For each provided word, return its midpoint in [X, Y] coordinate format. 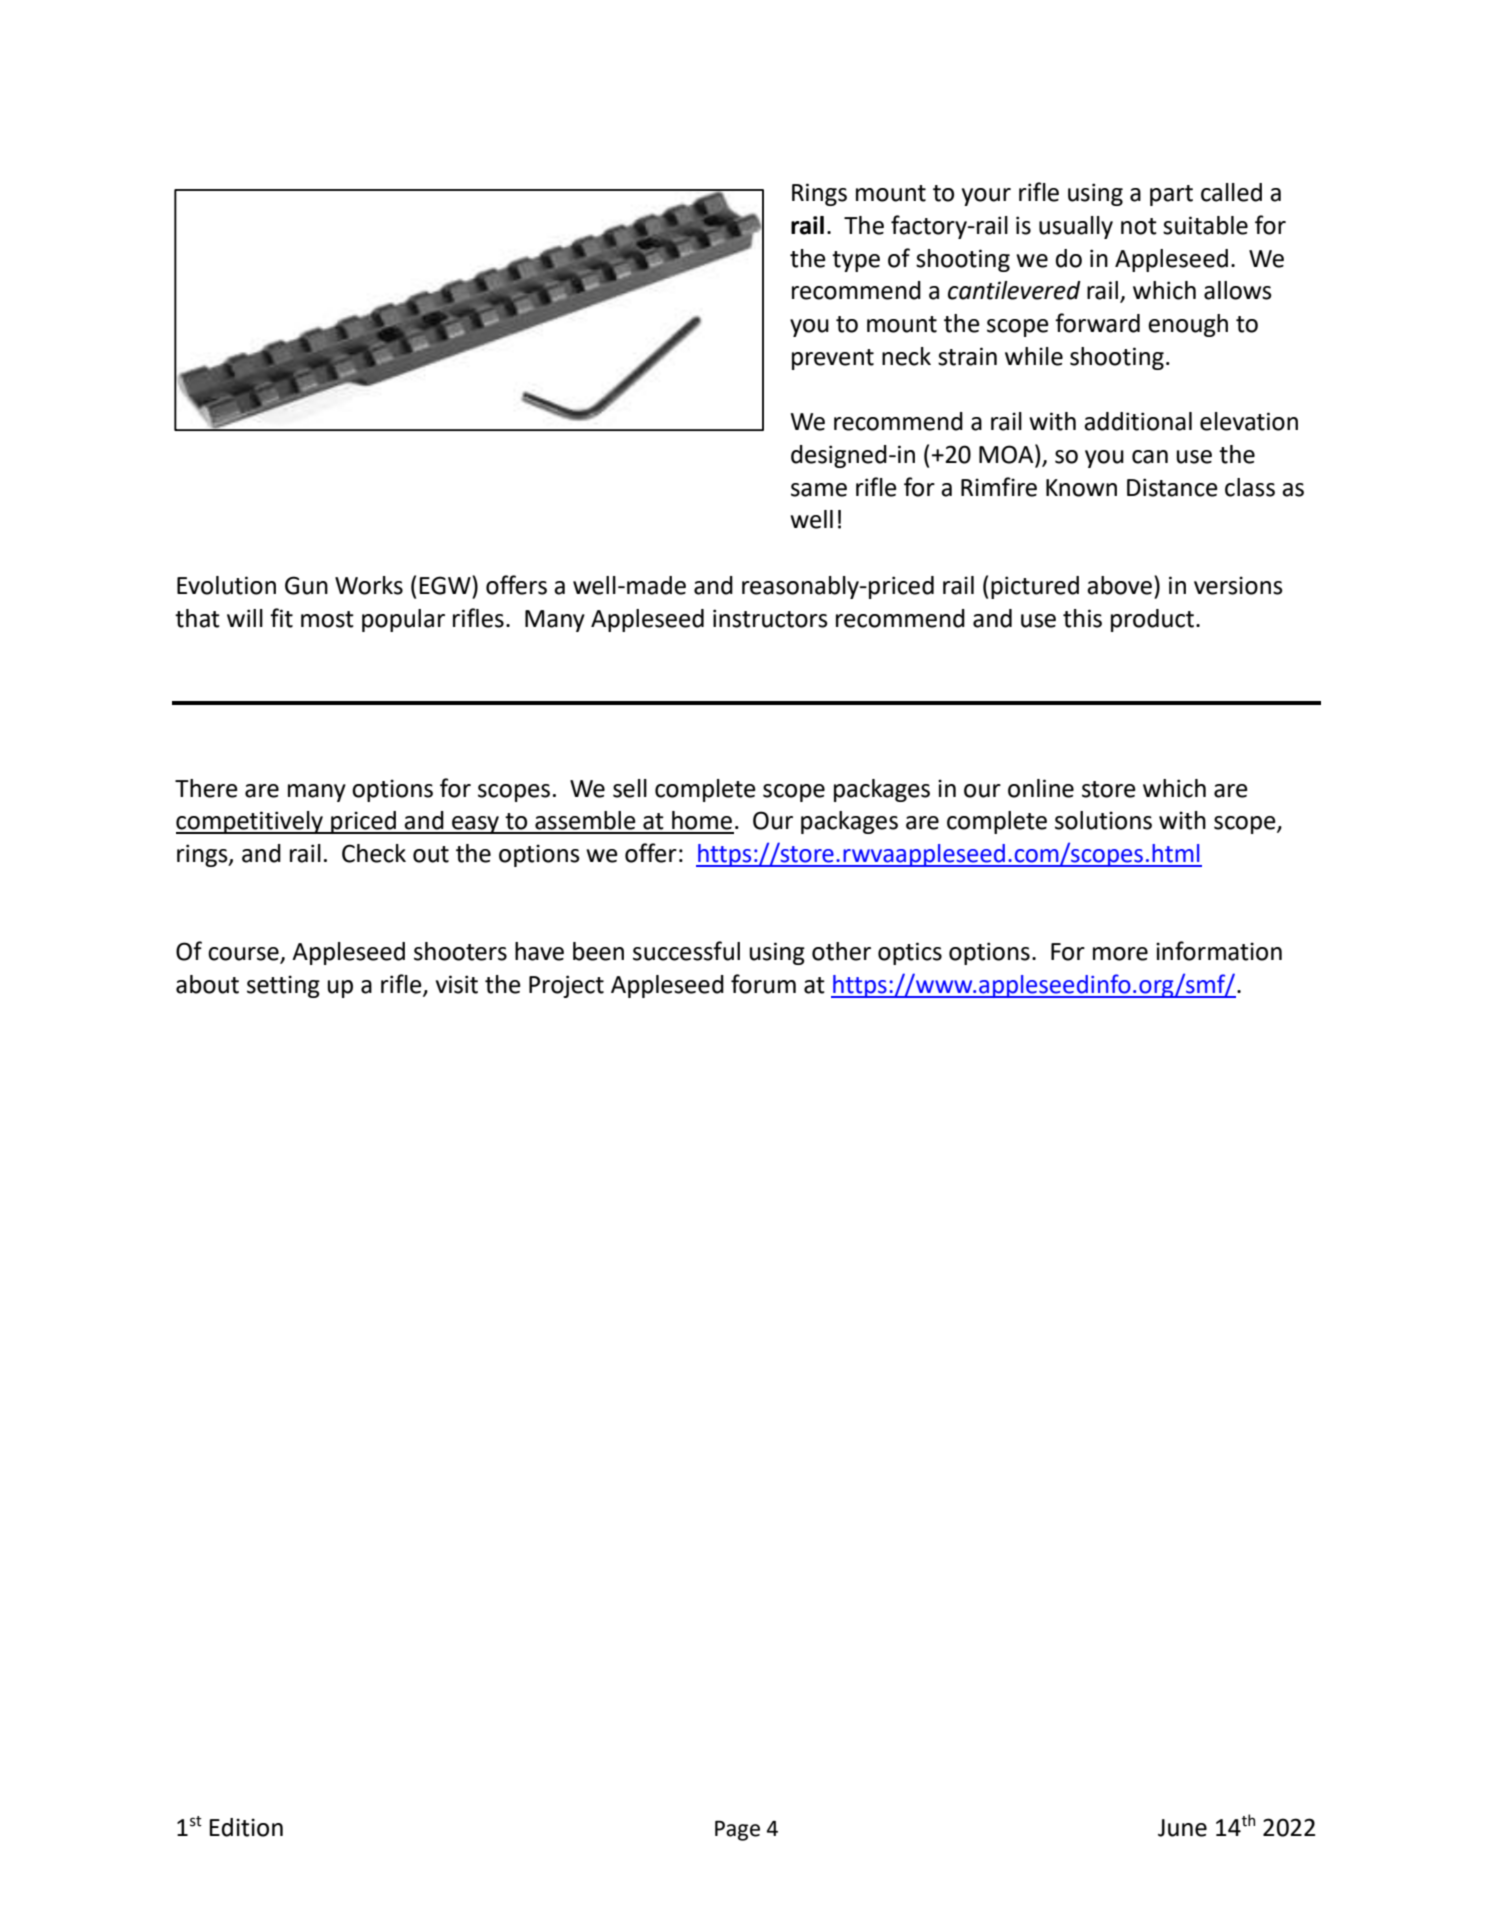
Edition [246, 1827]
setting [283, 986]
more [1120, 954]
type [856, 261]
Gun [306, 585]
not [1139, 226]
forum [763, 984]
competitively [250, 822]
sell [630, 788]
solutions [1103, 820]
